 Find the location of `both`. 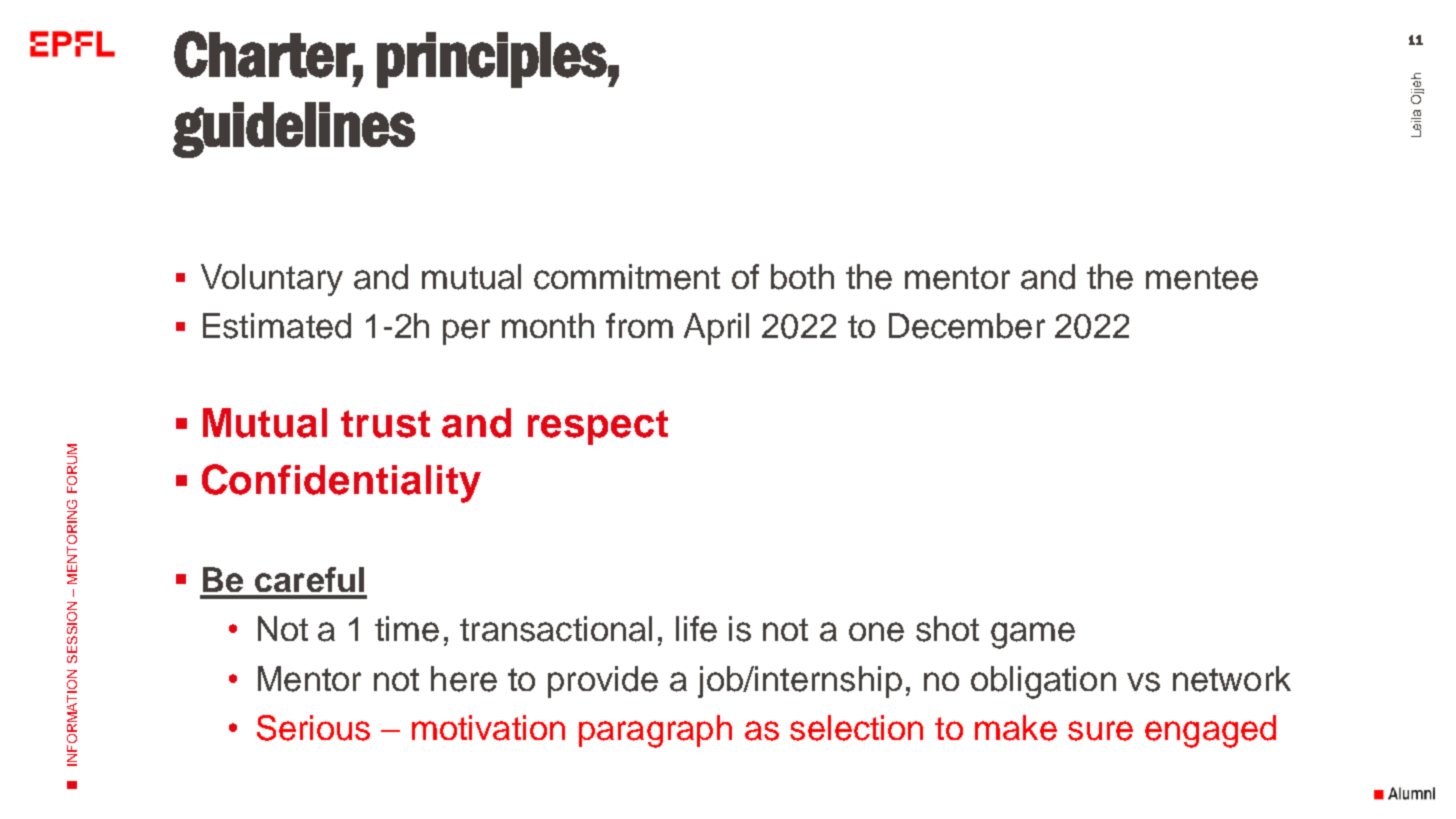

both is located at coordinates (802, 277).
